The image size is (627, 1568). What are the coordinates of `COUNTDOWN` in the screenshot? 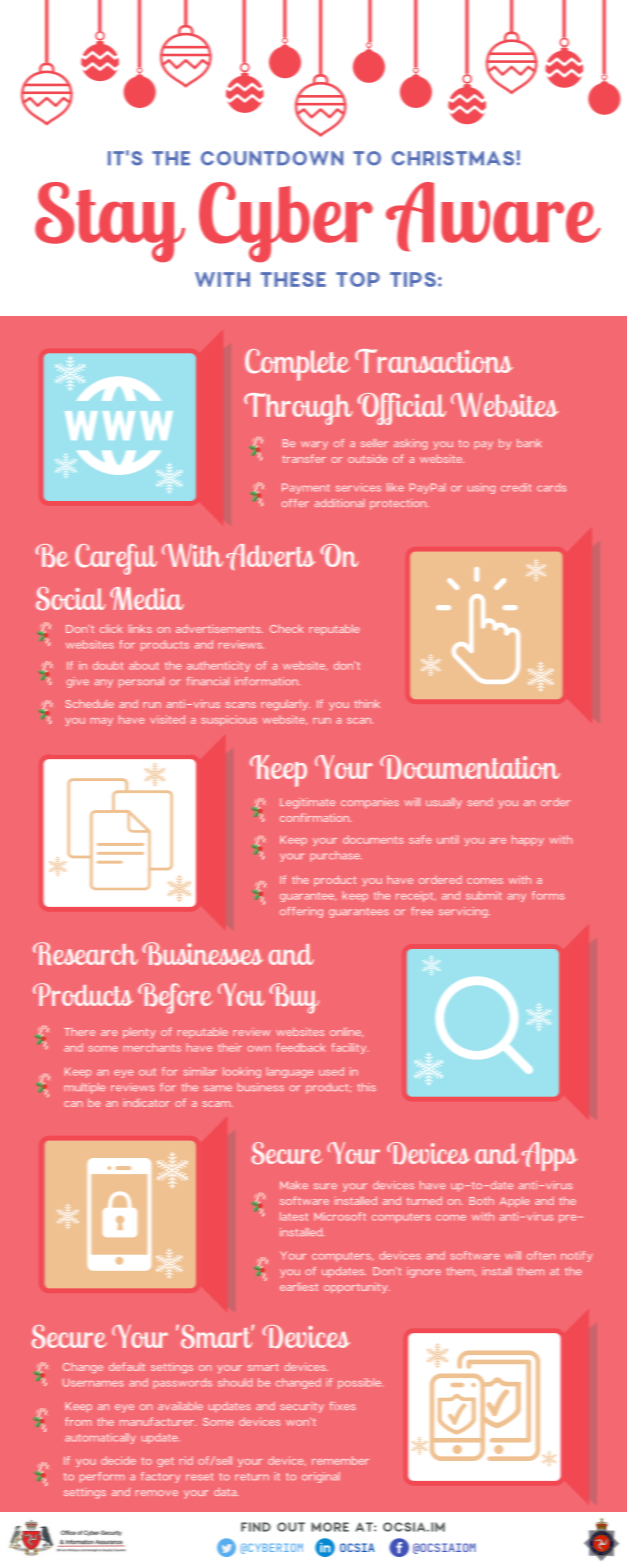 It's located at (272, 158).
